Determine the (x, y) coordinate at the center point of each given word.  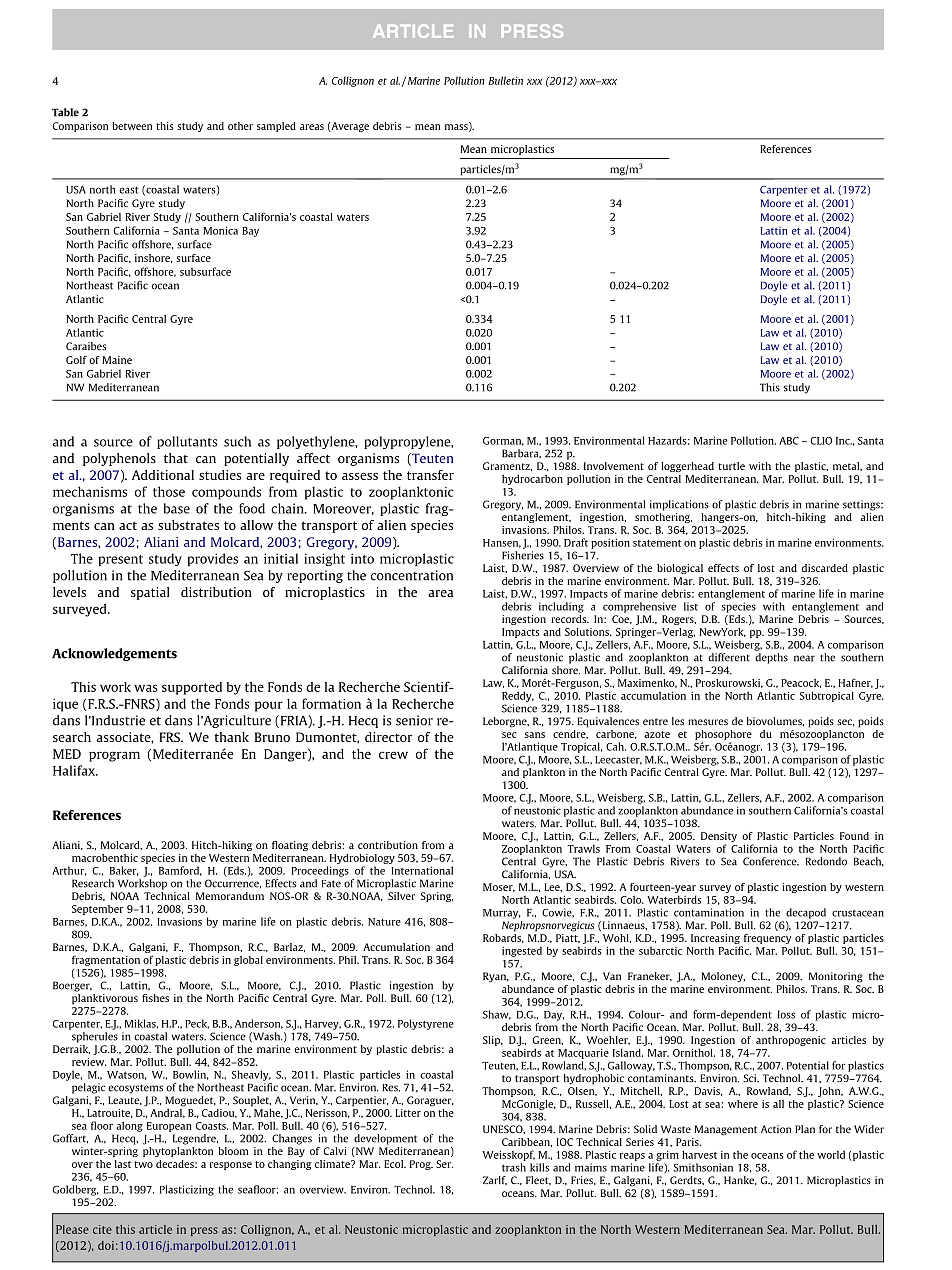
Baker (124, 871)
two (143, 1164)
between (132, 126)
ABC (789, 441)
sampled (276, 127)
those (169, 491)
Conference (771, 861)
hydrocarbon (532, 480)
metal (847, 466)
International (422, 870)
